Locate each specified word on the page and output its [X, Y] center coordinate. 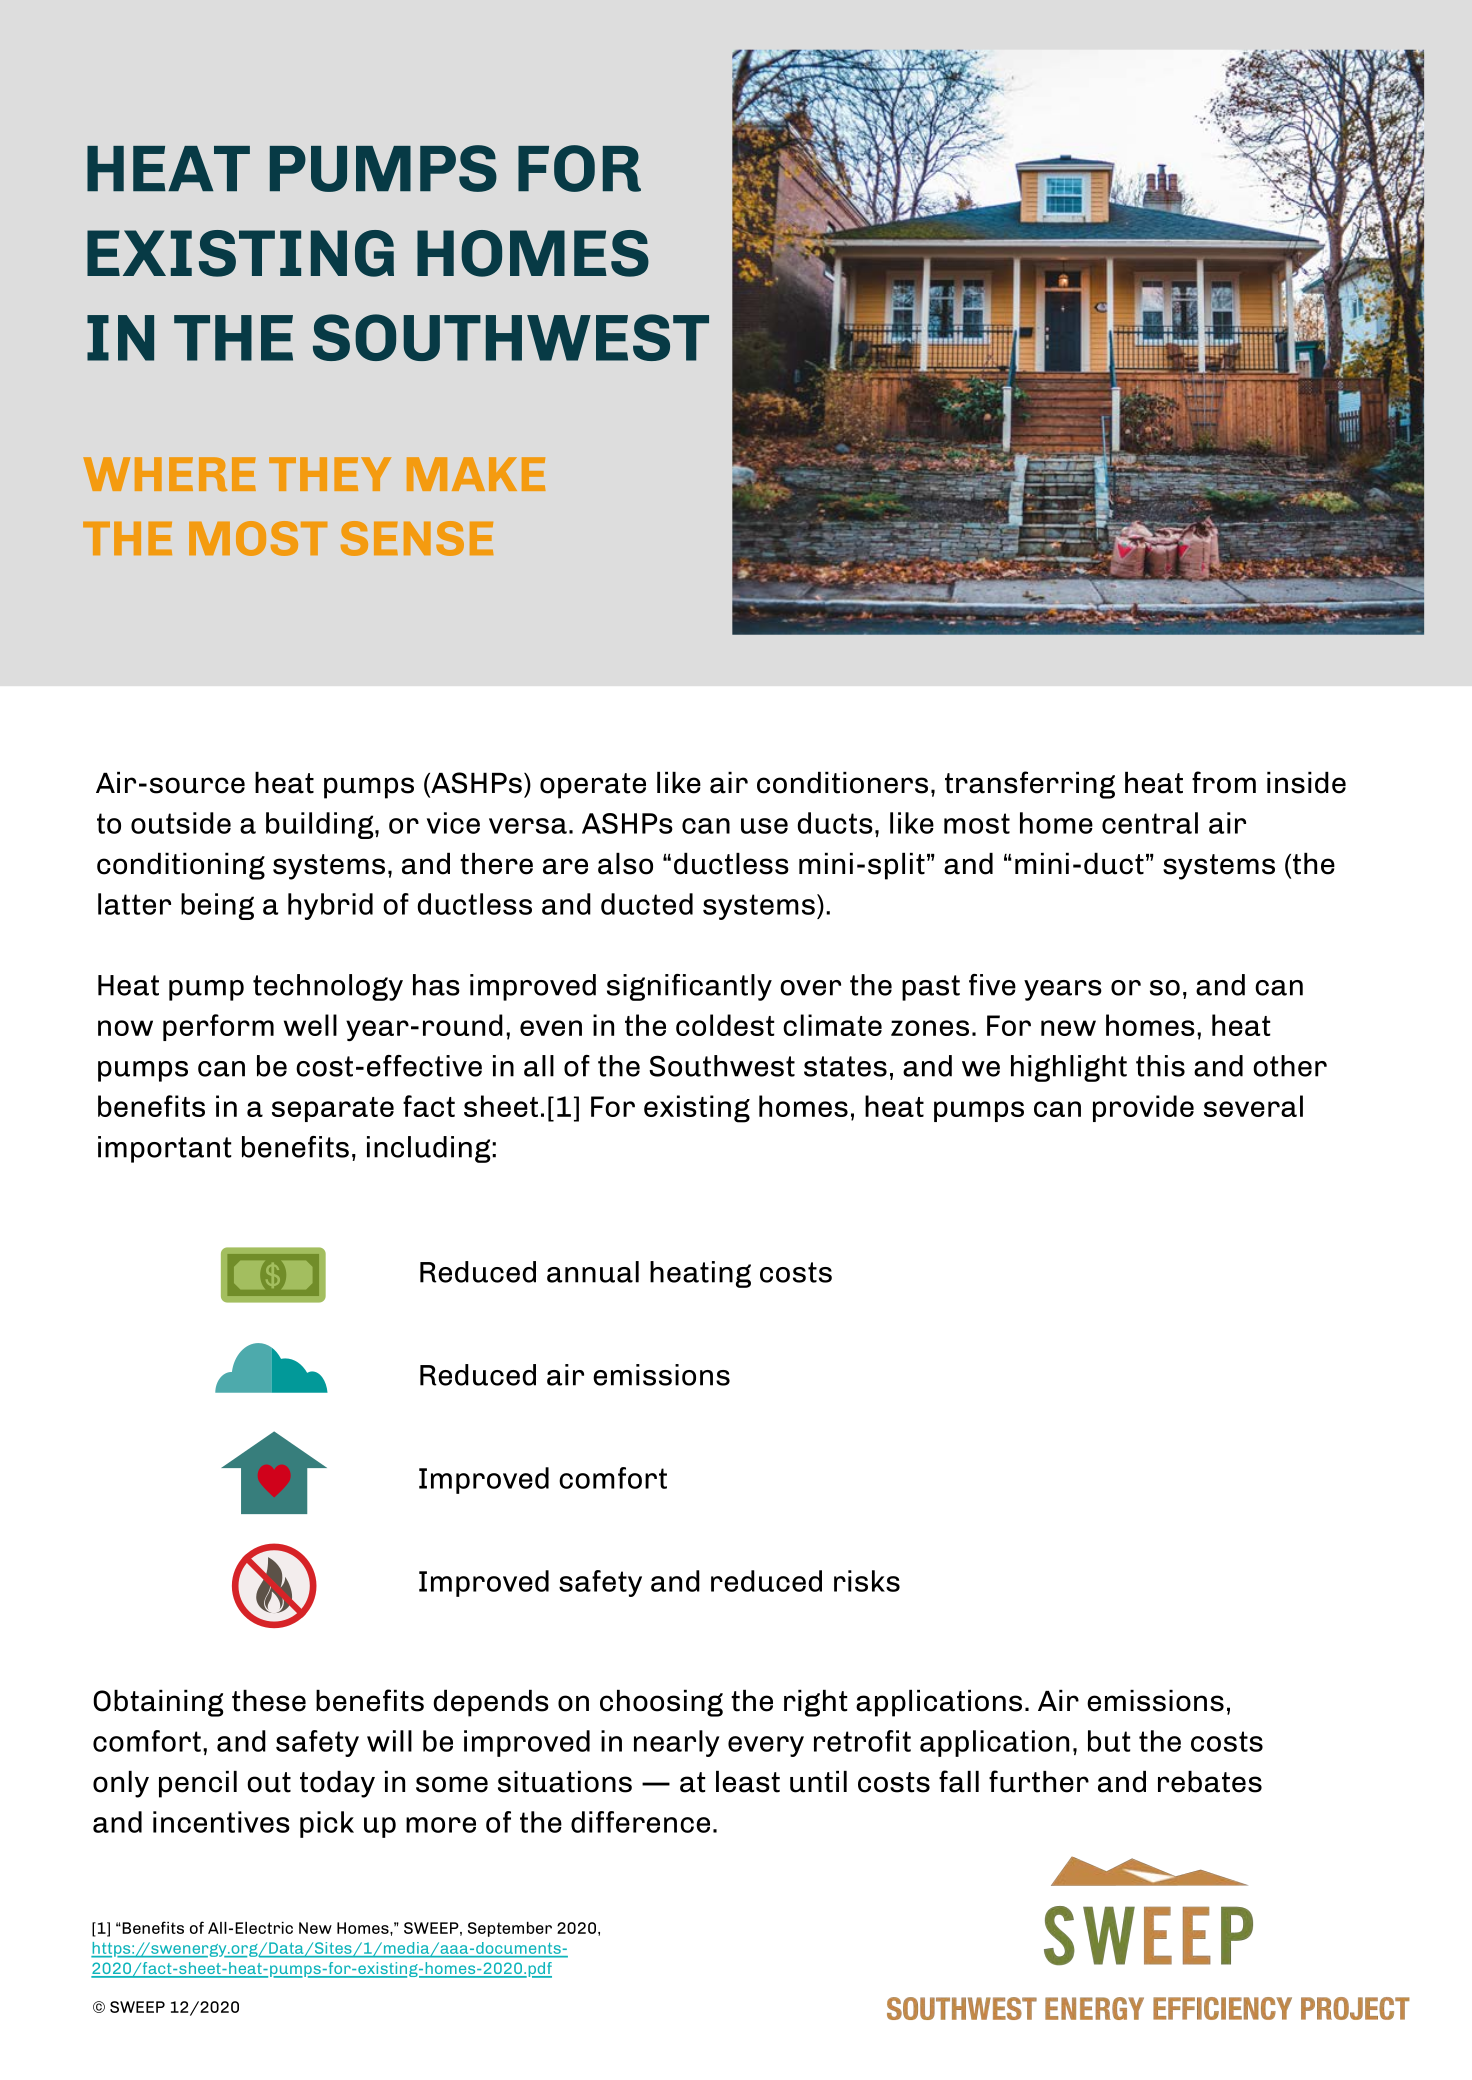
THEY [330, 474]
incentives [221, 1822]
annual [593, 1272]
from [1224, 782]
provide [1143, 1108]
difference [640, 1822]
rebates [1210, 1782]
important [164, 1149]
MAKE [476, 474]
